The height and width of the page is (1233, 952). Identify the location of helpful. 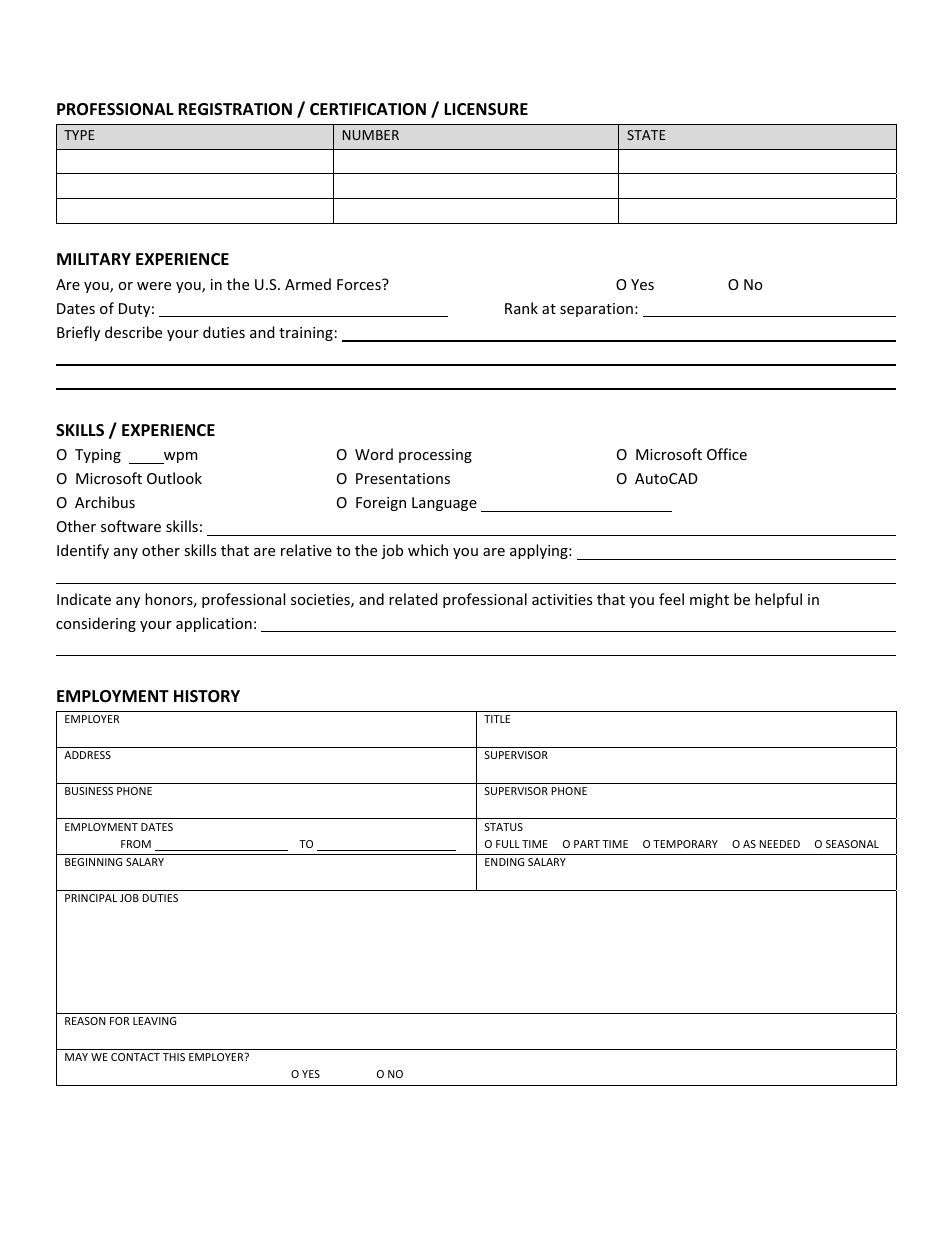
(778, 600).
